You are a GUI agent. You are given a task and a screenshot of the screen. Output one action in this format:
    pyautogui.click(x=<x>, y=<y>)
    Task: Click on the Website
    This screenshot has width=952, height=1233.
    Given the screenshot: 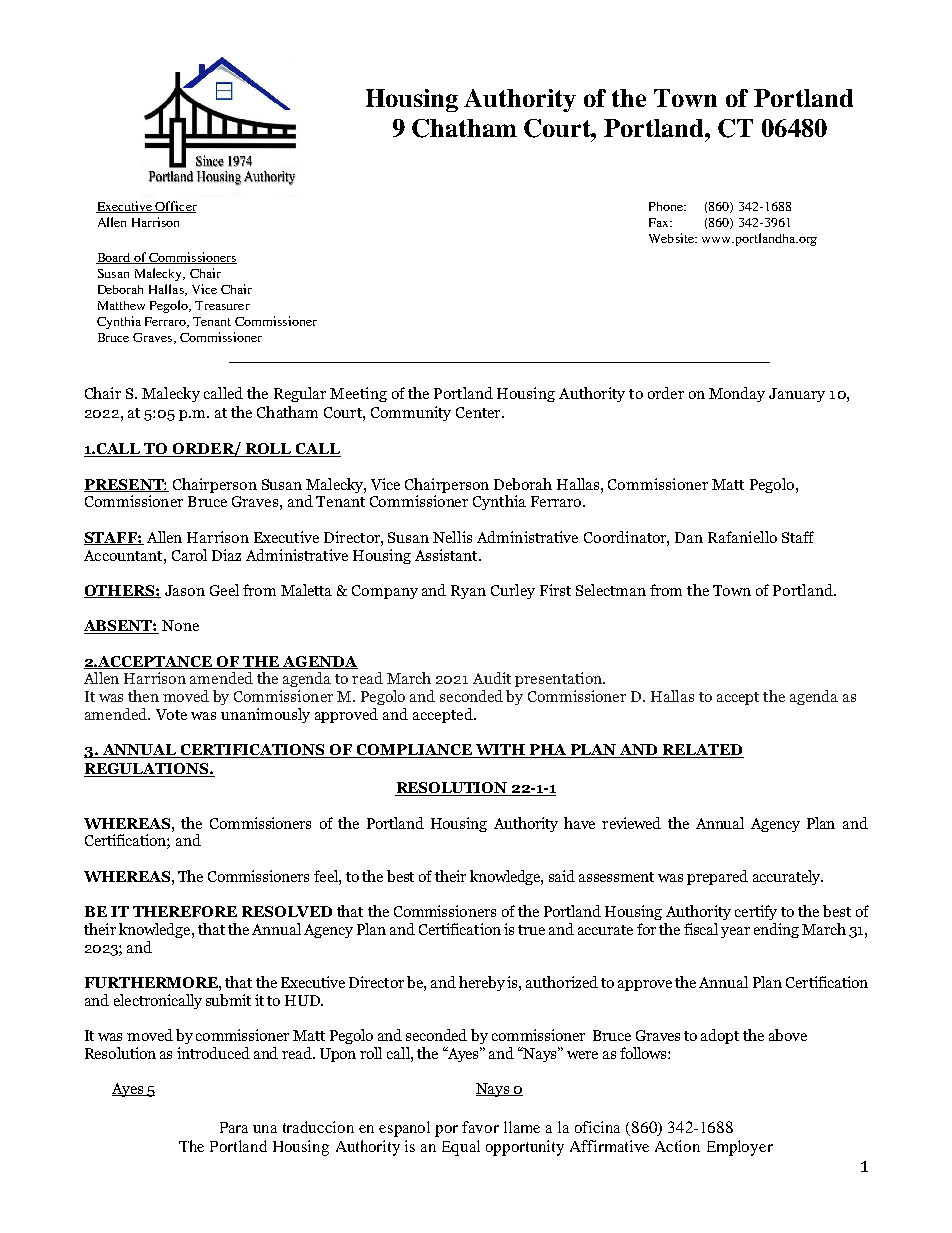 What is the action you would take?
    pyautogui.click(x=672, y=238)
